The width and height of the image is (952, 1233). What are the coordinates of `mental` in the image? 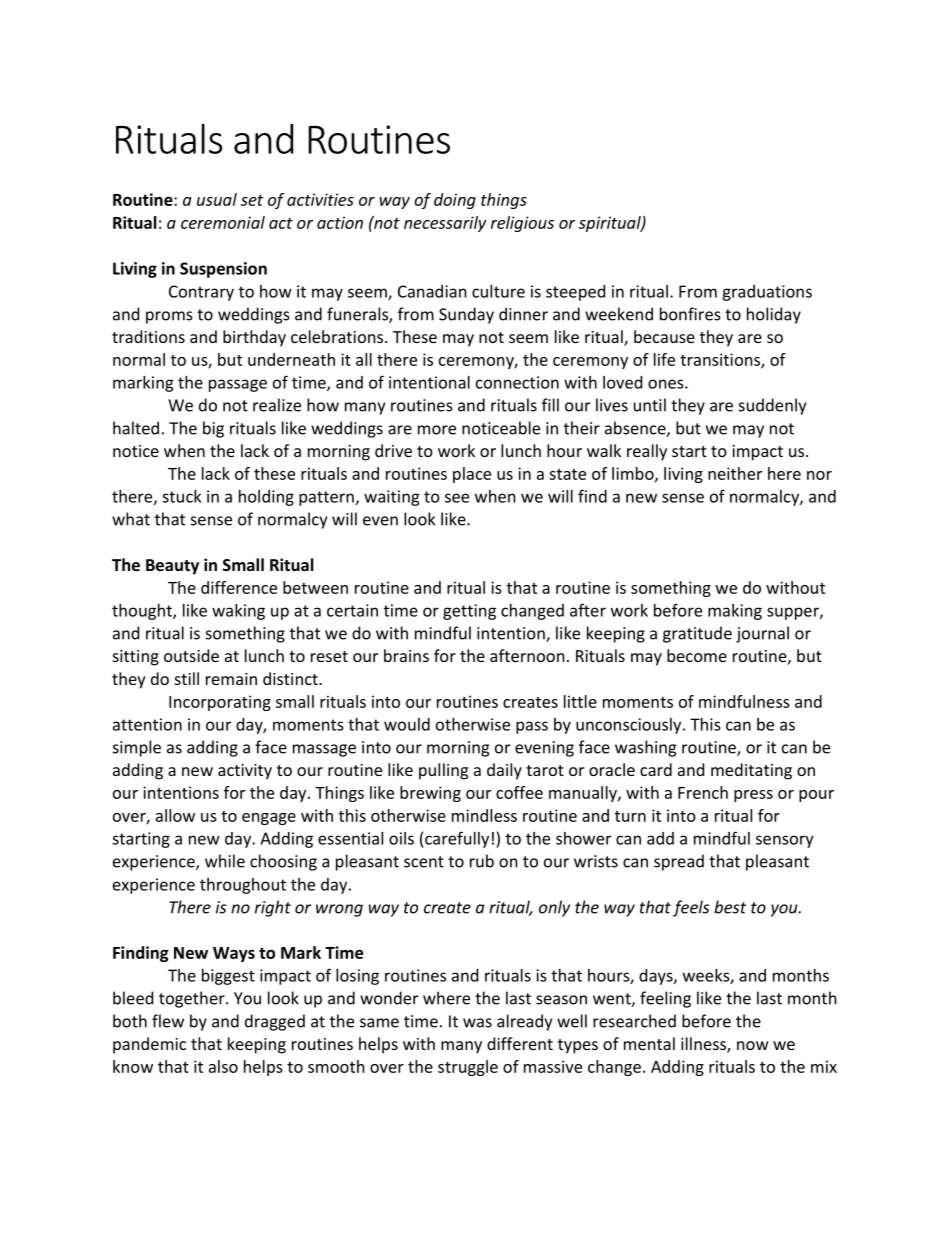 It's located at (649, 1043).
